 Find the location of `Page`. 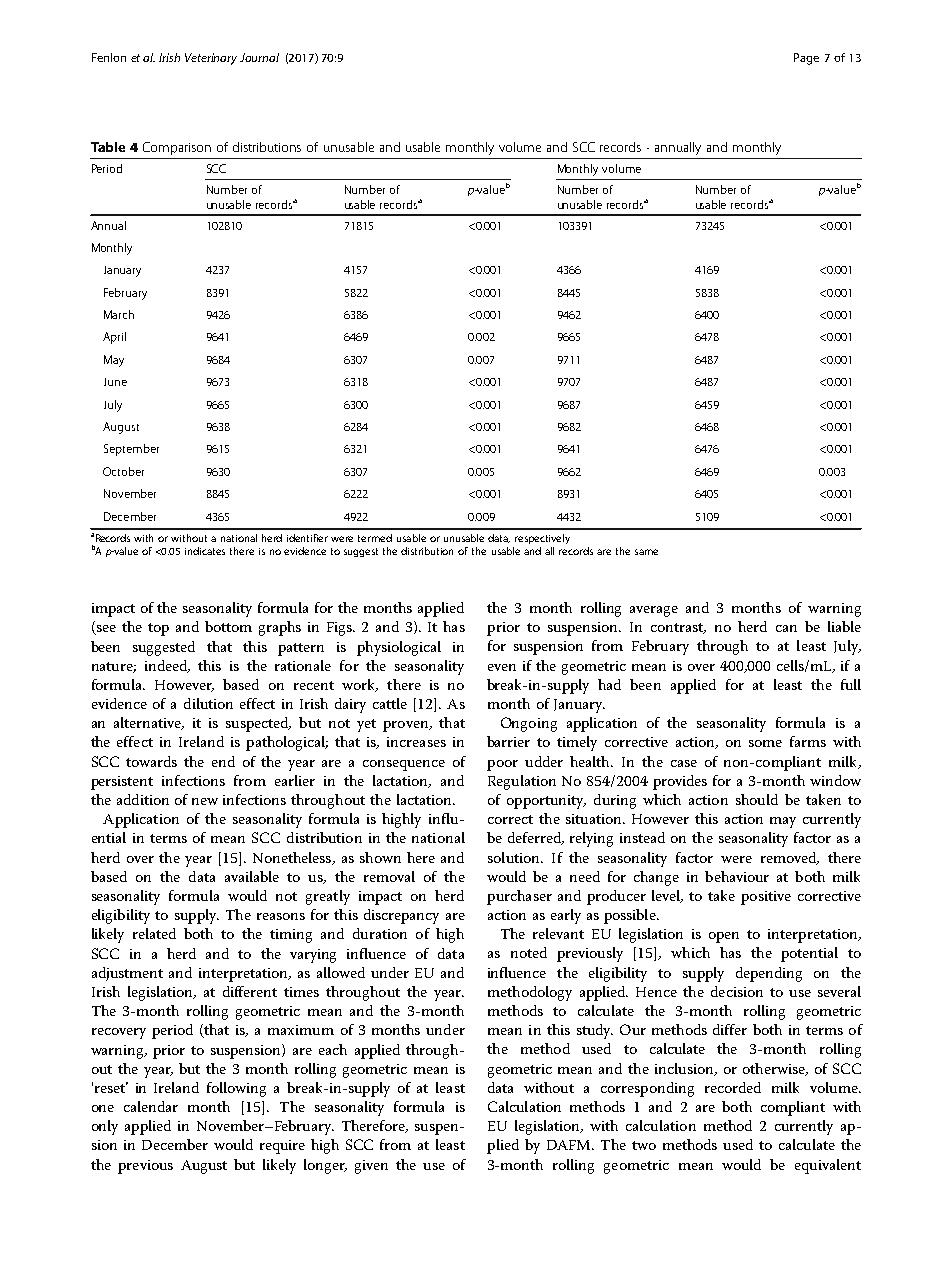

Page is located at coordinates (806, 59).
